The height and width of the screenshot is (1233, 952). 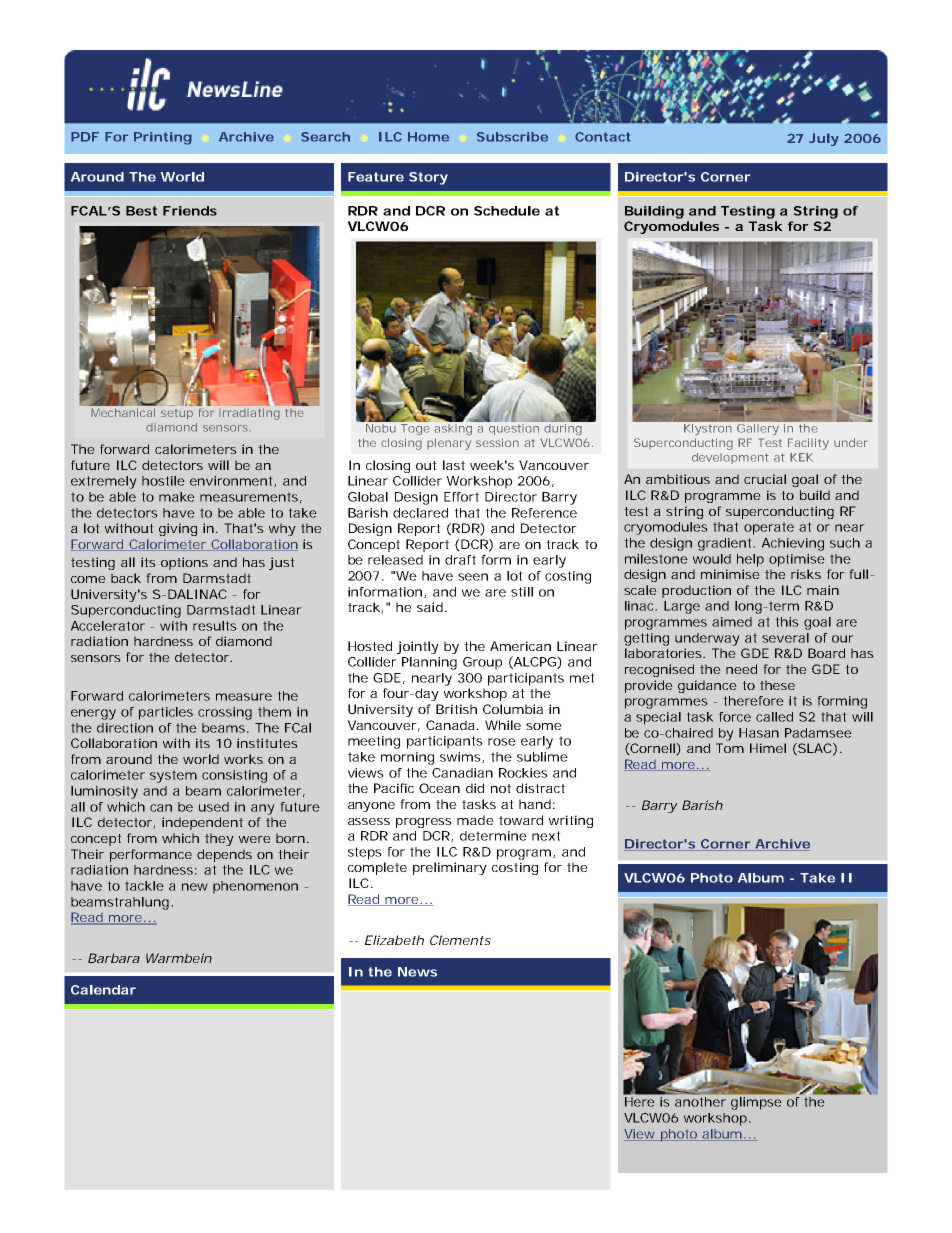 What do you see at coordinates (177, 414) in the screenshot?
I see `setup` at bounding box center [177, 414].
